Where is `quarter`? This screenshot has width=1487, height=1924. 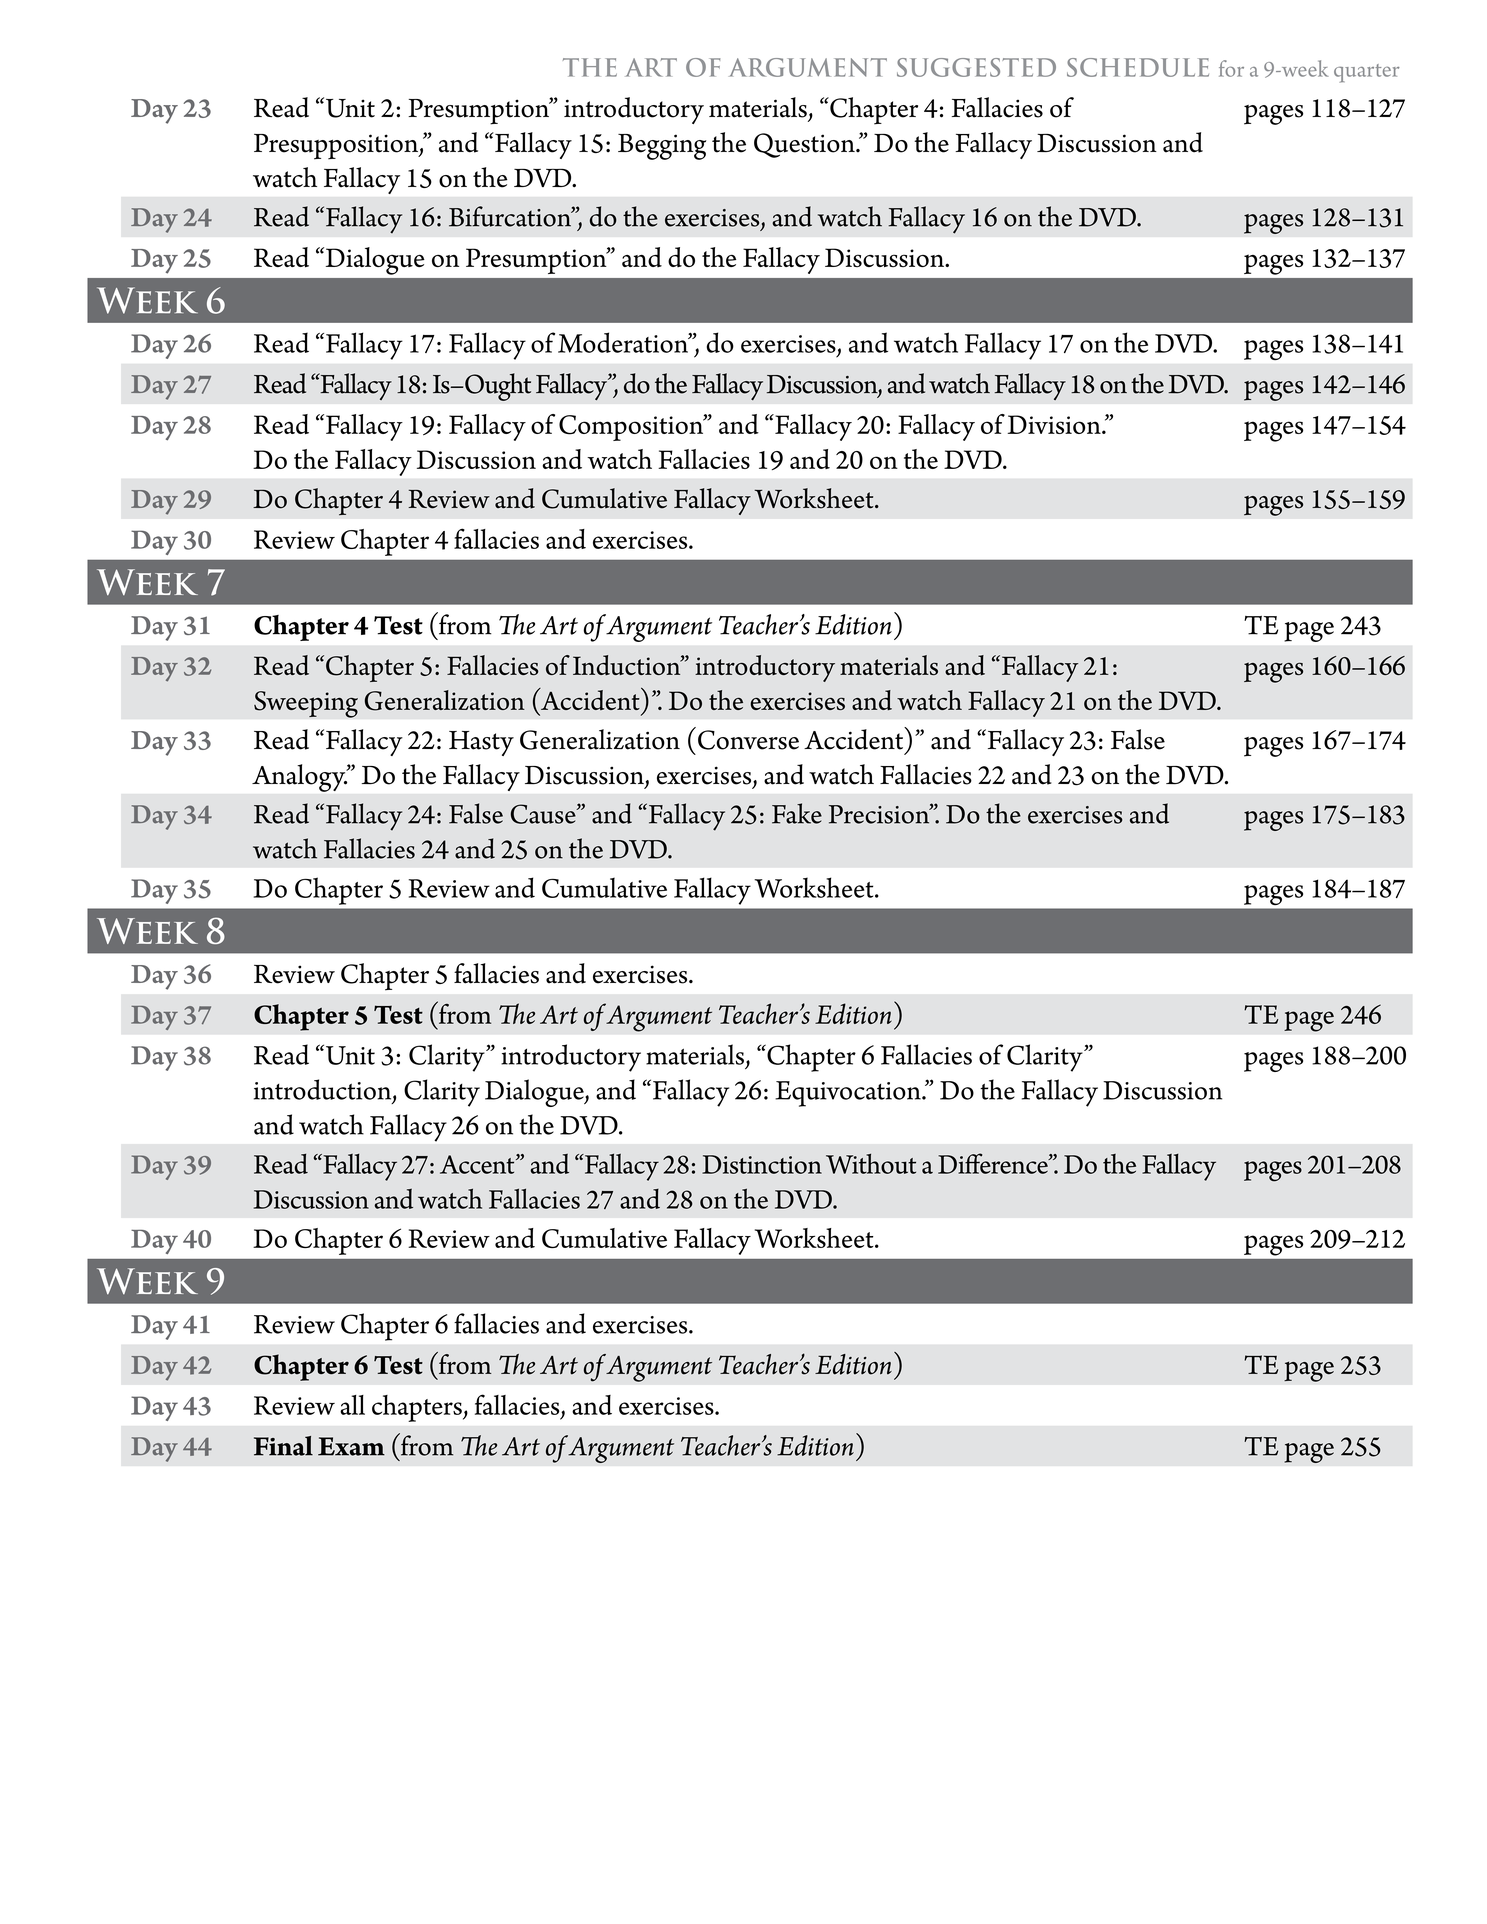 quarter is located at coordinates (1367, 73).
